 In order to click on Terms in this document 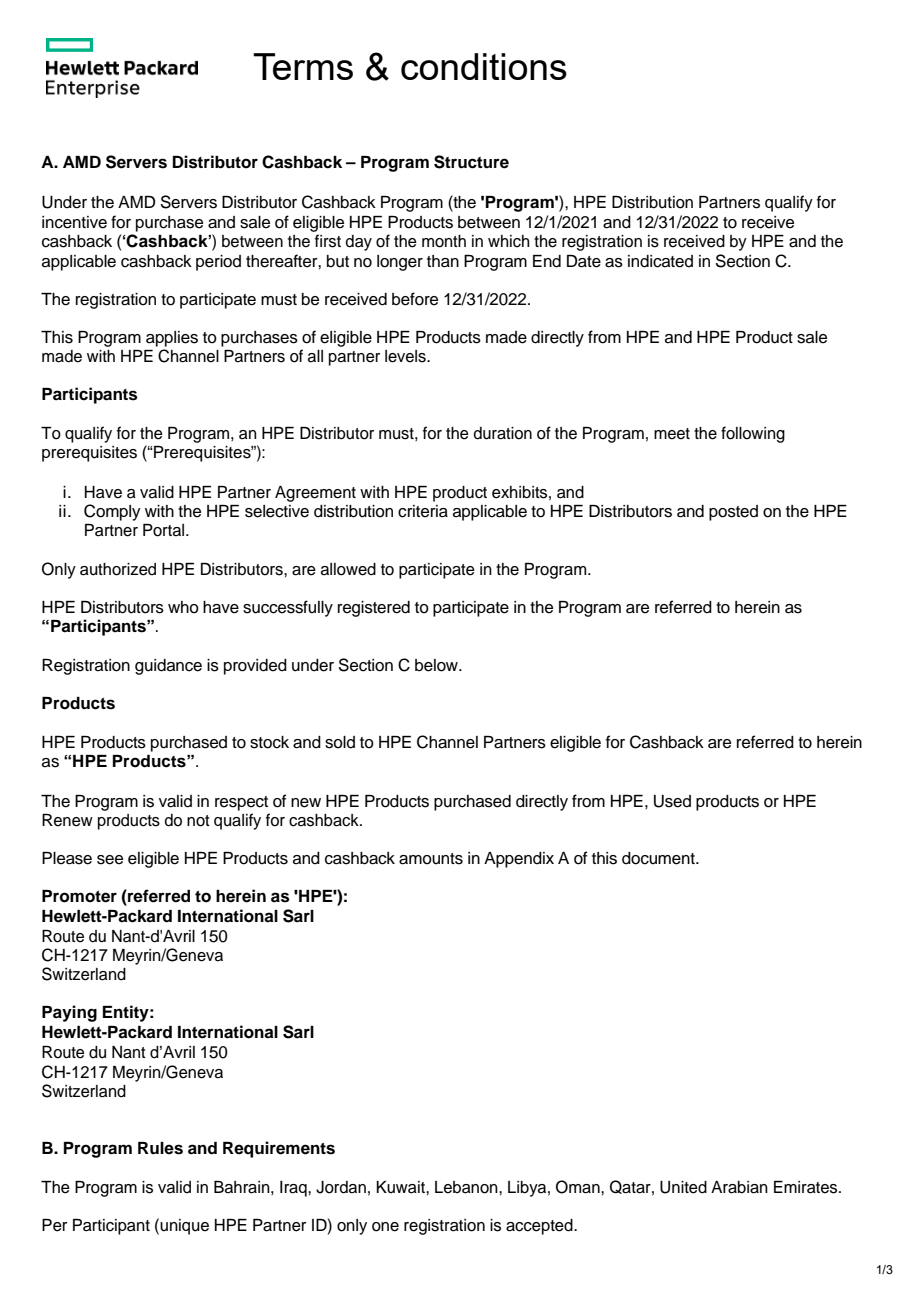, I will do `click(303, 66)`.
